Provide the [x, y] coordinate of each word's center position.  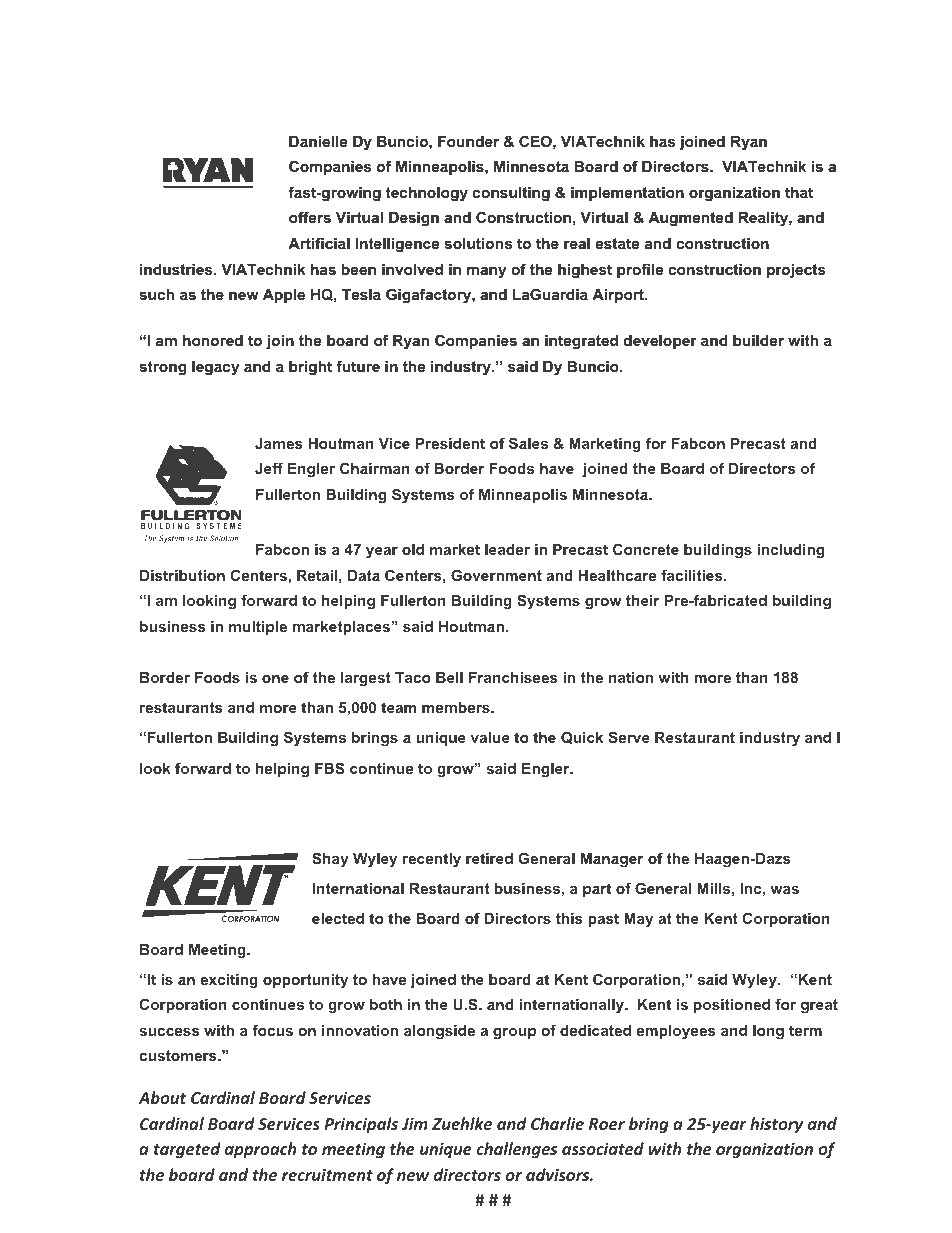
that [799, 192]
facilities [693, 575]
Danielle [318, 141]
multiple [258, 628]
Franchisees [513, 677]
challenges [517, 1150]
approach [261, 1150]
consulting [511, 194]
